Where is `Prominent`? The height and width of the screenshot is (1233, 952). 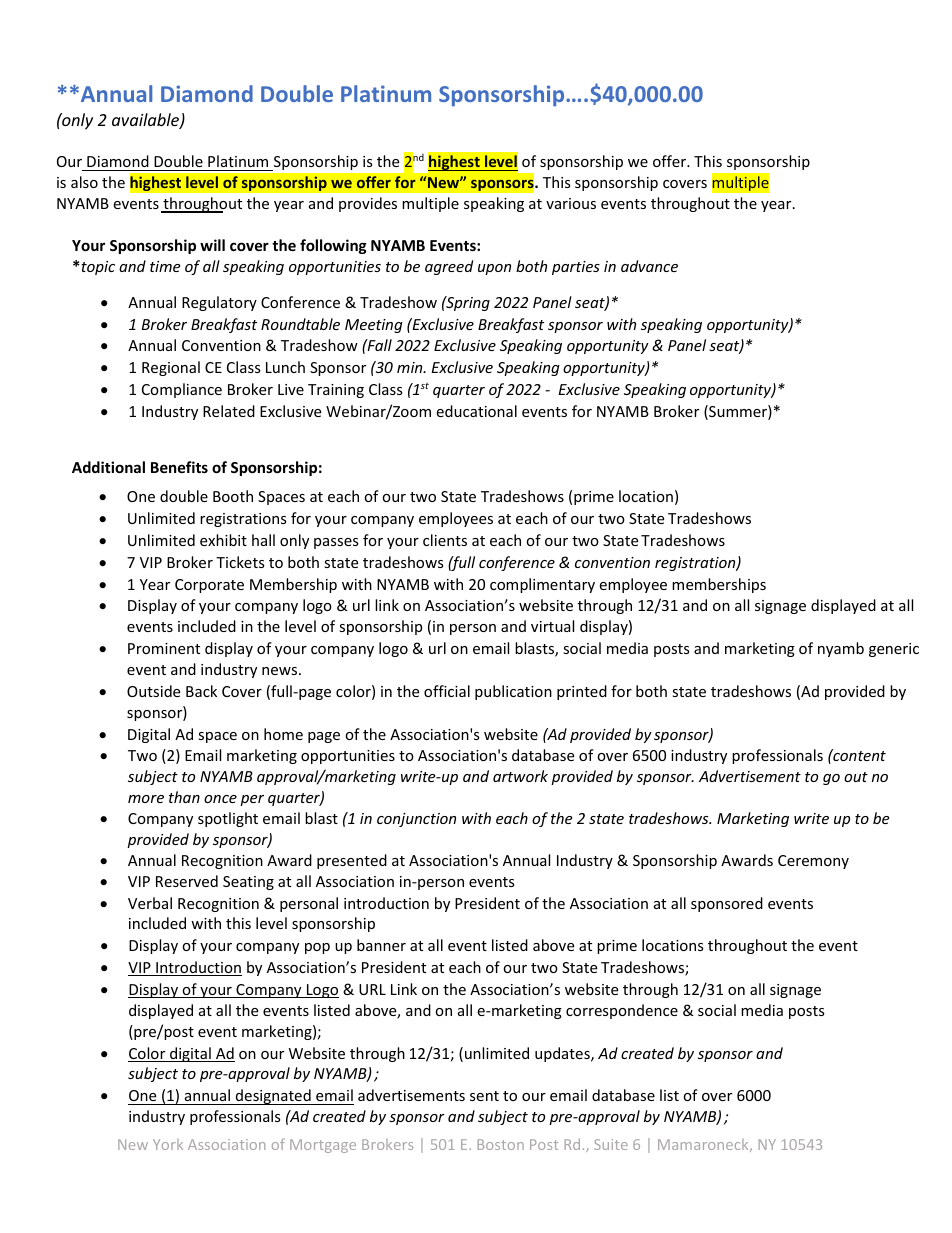 Prominent is located at coordinates (164, 648).
